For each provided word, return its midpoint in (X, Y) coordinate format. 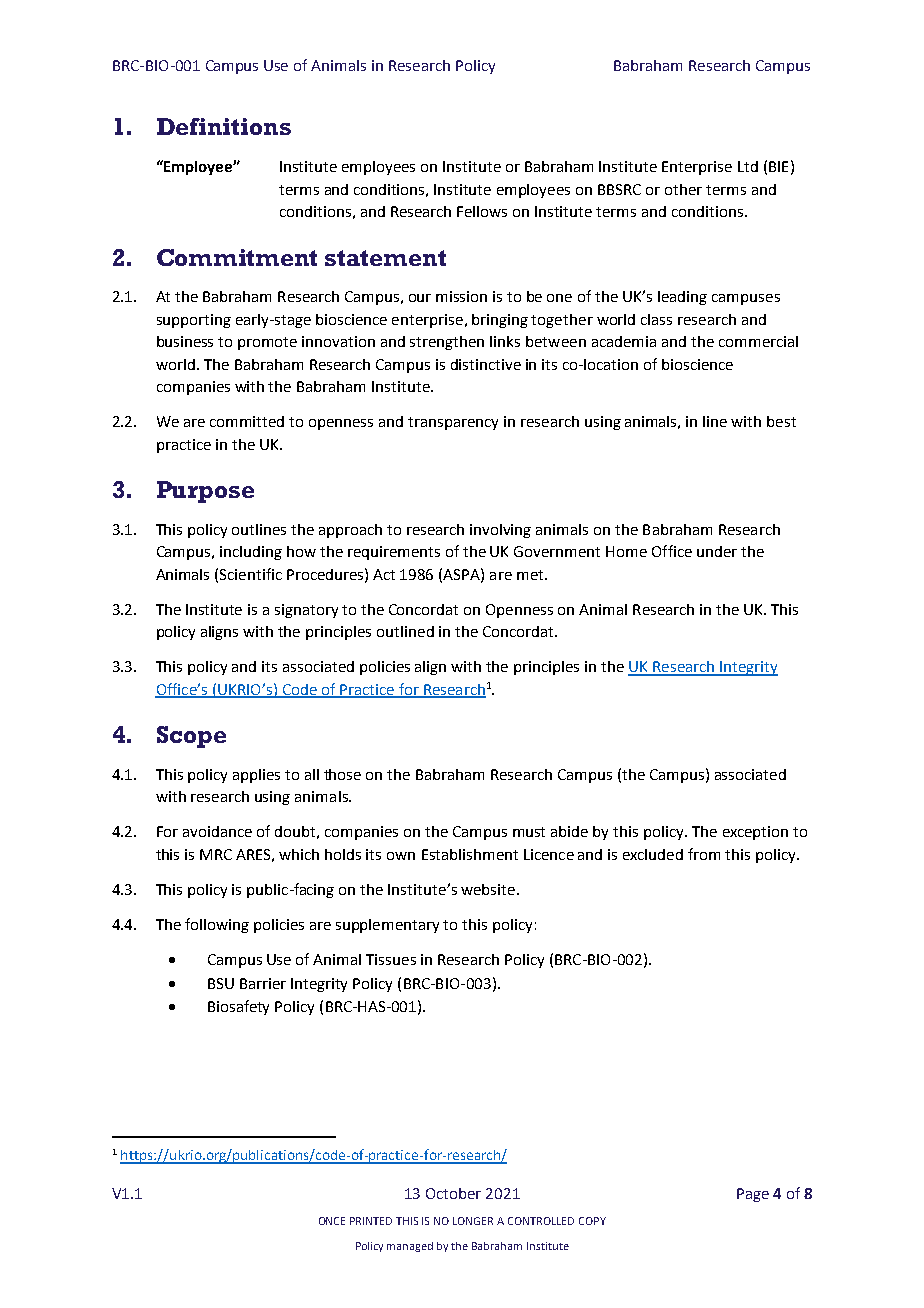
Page (753, 1195)
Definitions (224, 126)
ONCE (332, 1221)
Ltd (748, 166)
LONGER (473, 1221)
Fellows (482, 211)
